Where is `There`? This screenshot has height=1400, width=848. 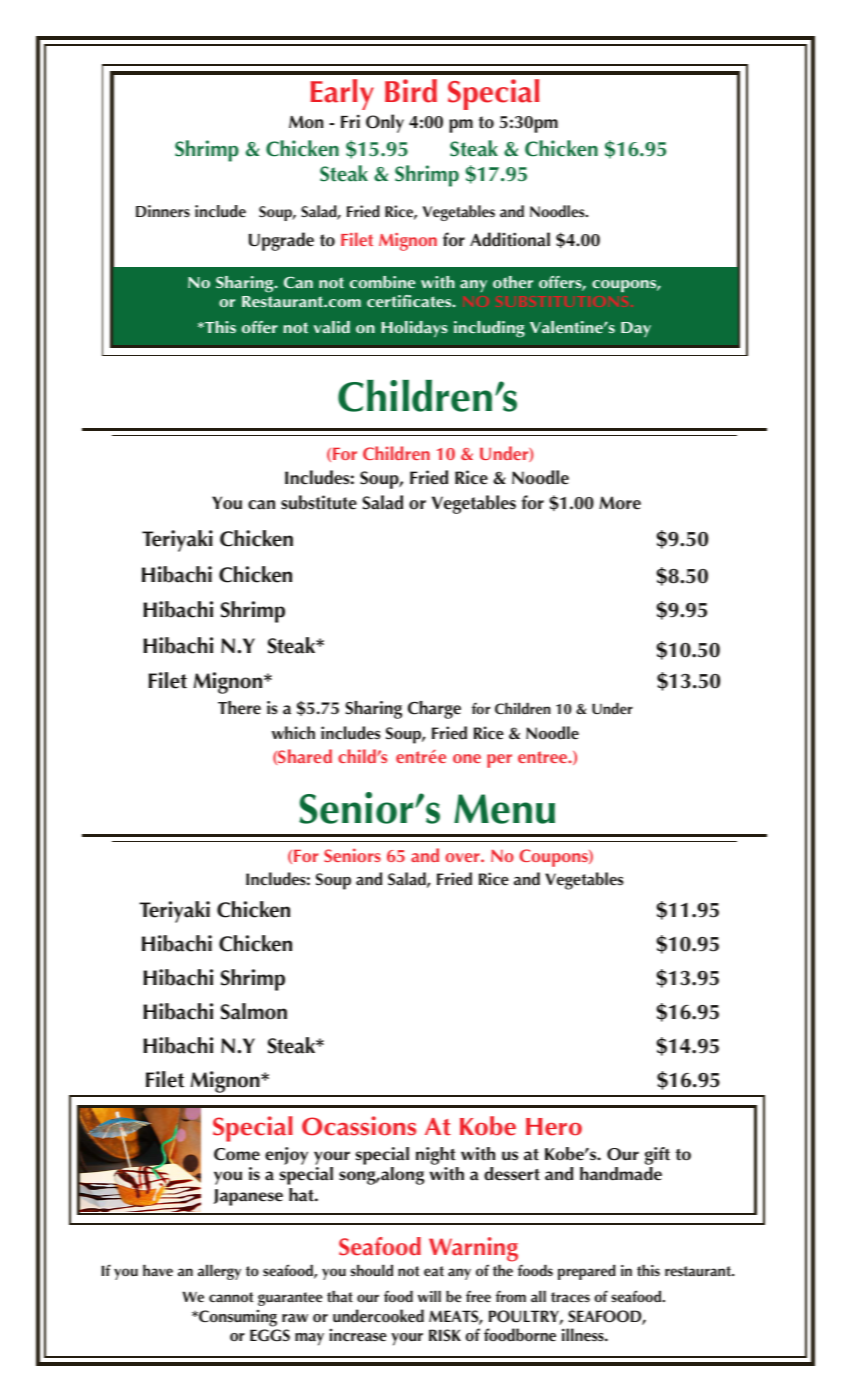 There is located at coordinates (239, 708).
